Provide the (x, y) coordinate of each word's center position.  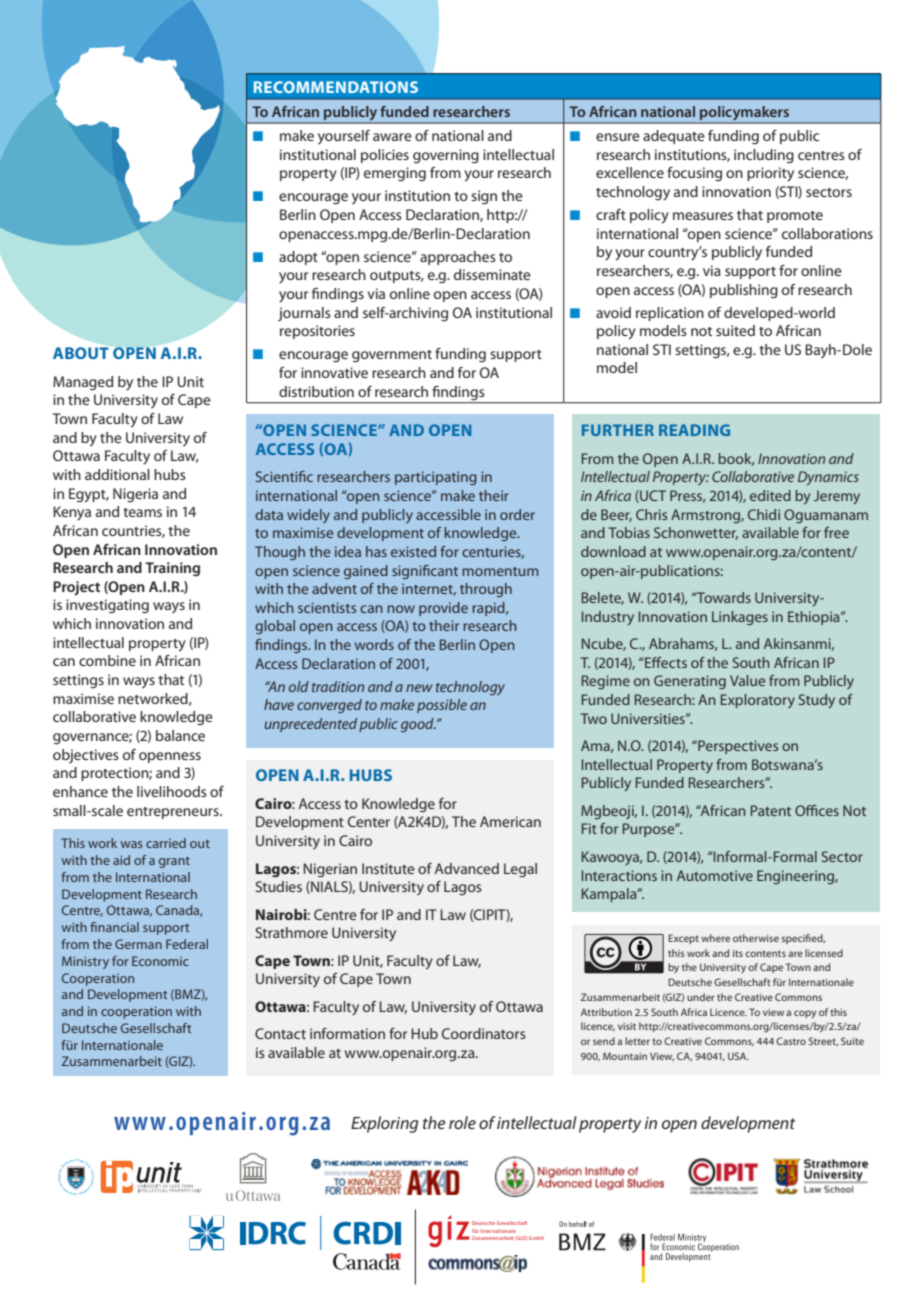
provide (443, 609)
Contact (280, 1033)
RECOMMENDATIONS (336, 87)
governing (446, 156)
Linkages (740, 618)
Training (172, 569)
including (764, 156)
